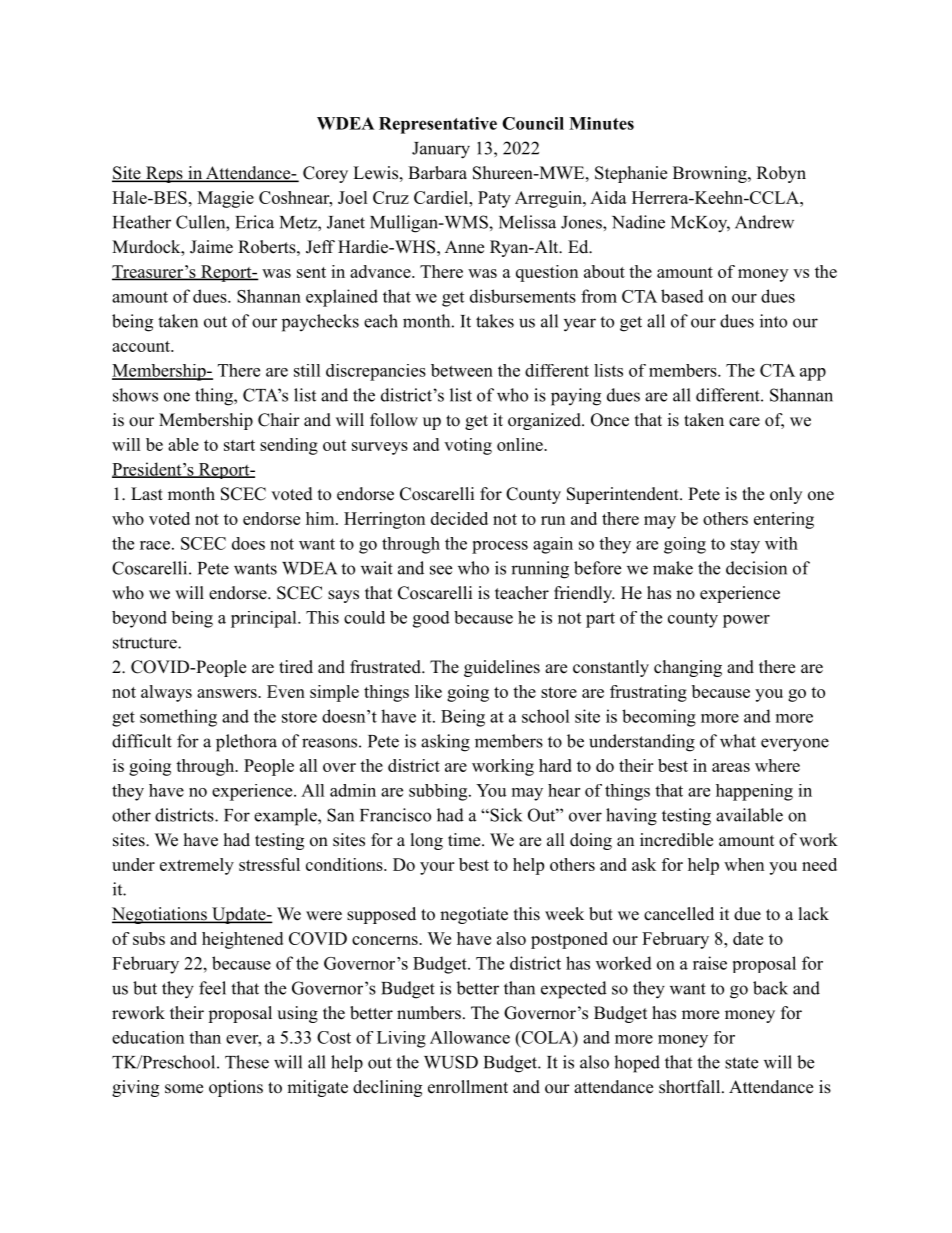  Describe the element at coordinates (164, 174) in the image. I see `Reps` at that location.
